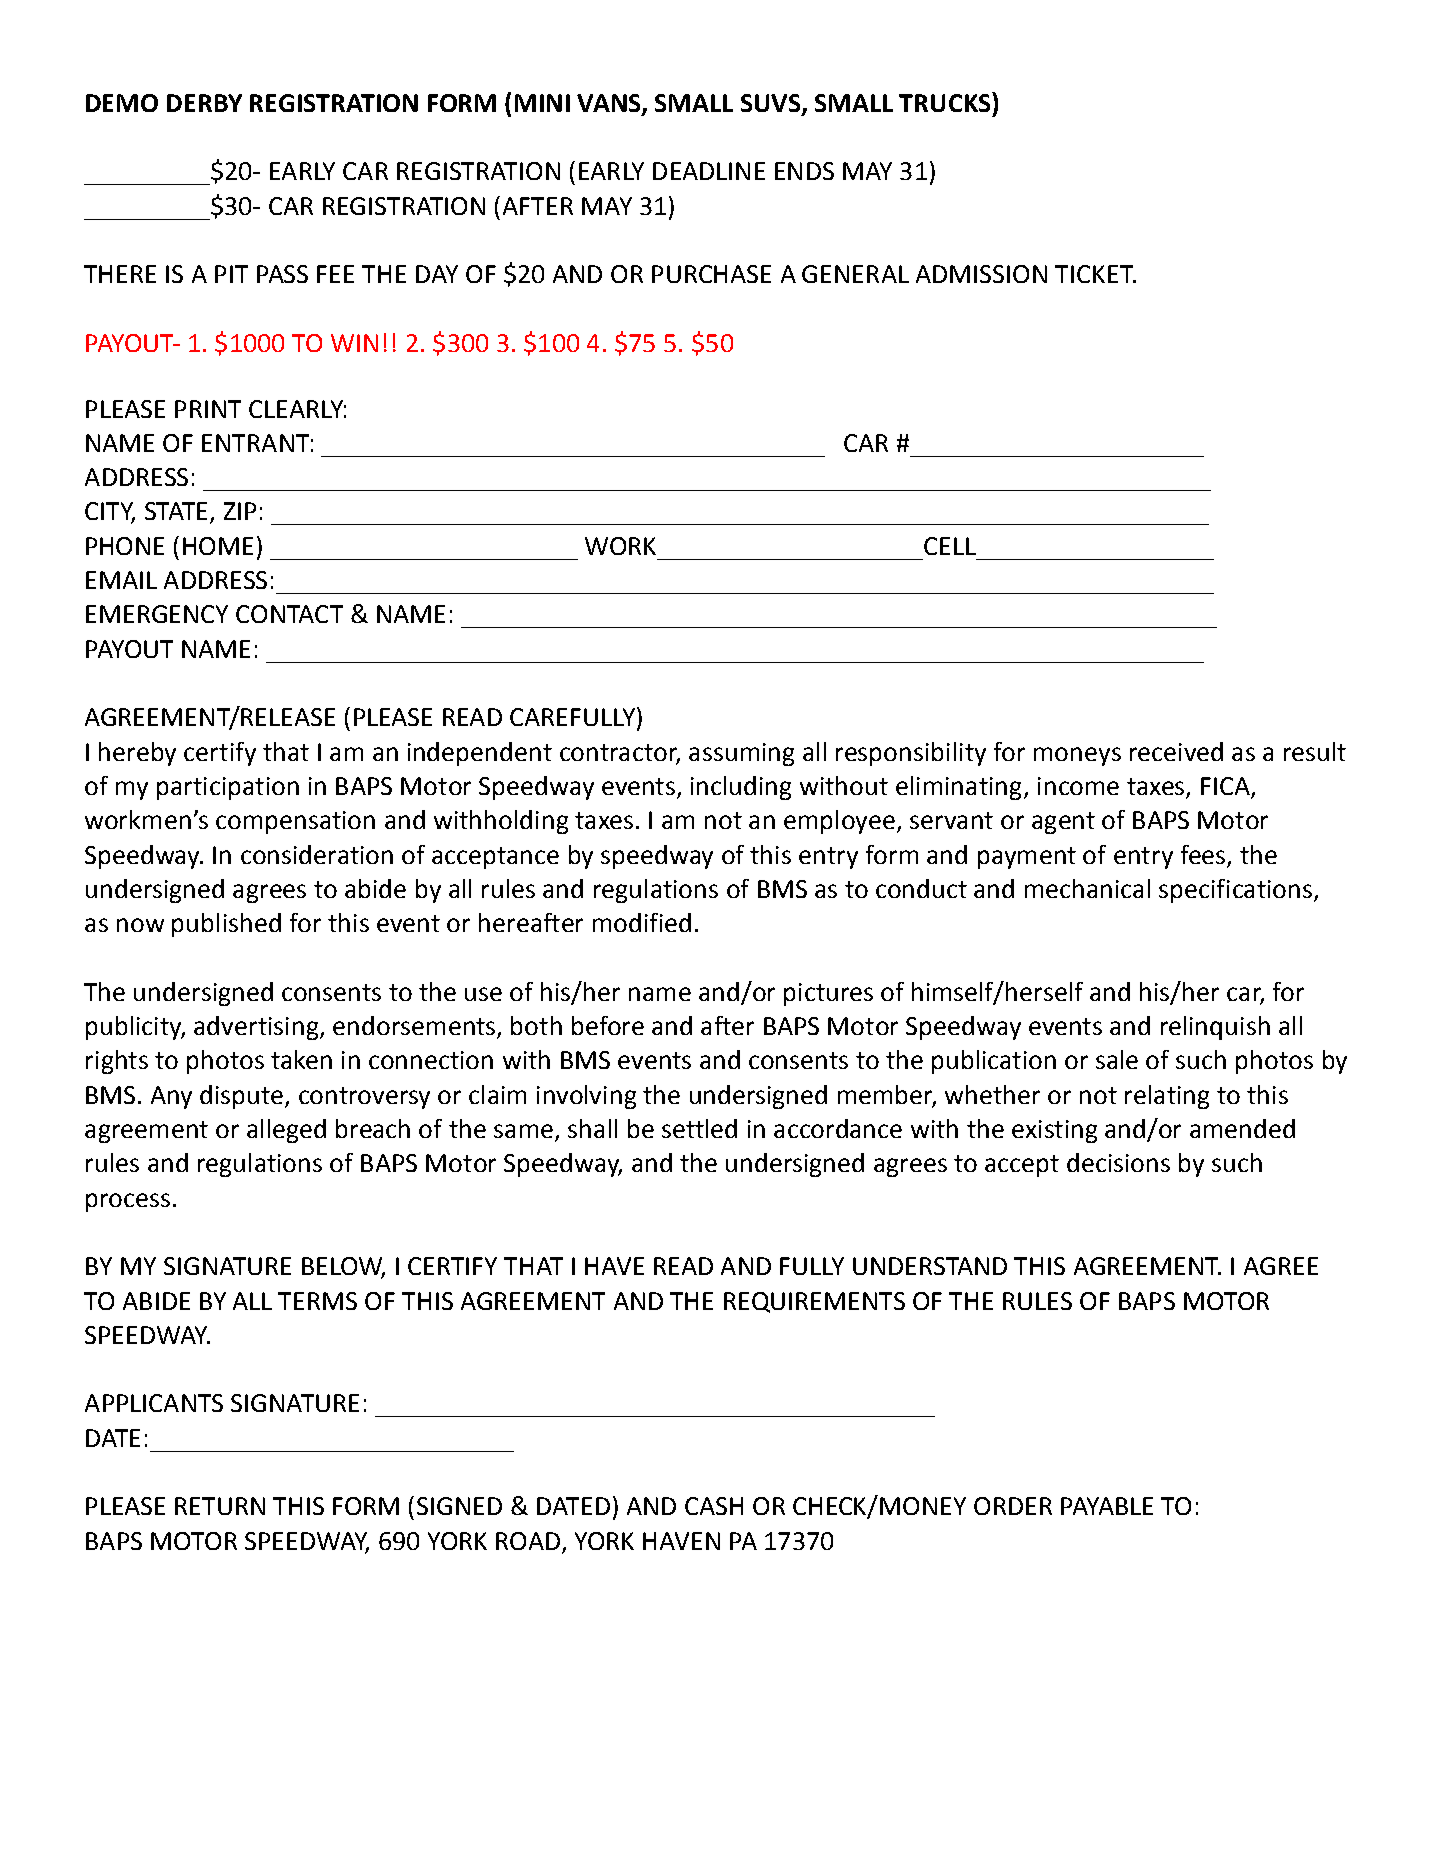  Describe the element at coordinates (220, 1506) in the screenshot. I see `RETURN` at that location.
